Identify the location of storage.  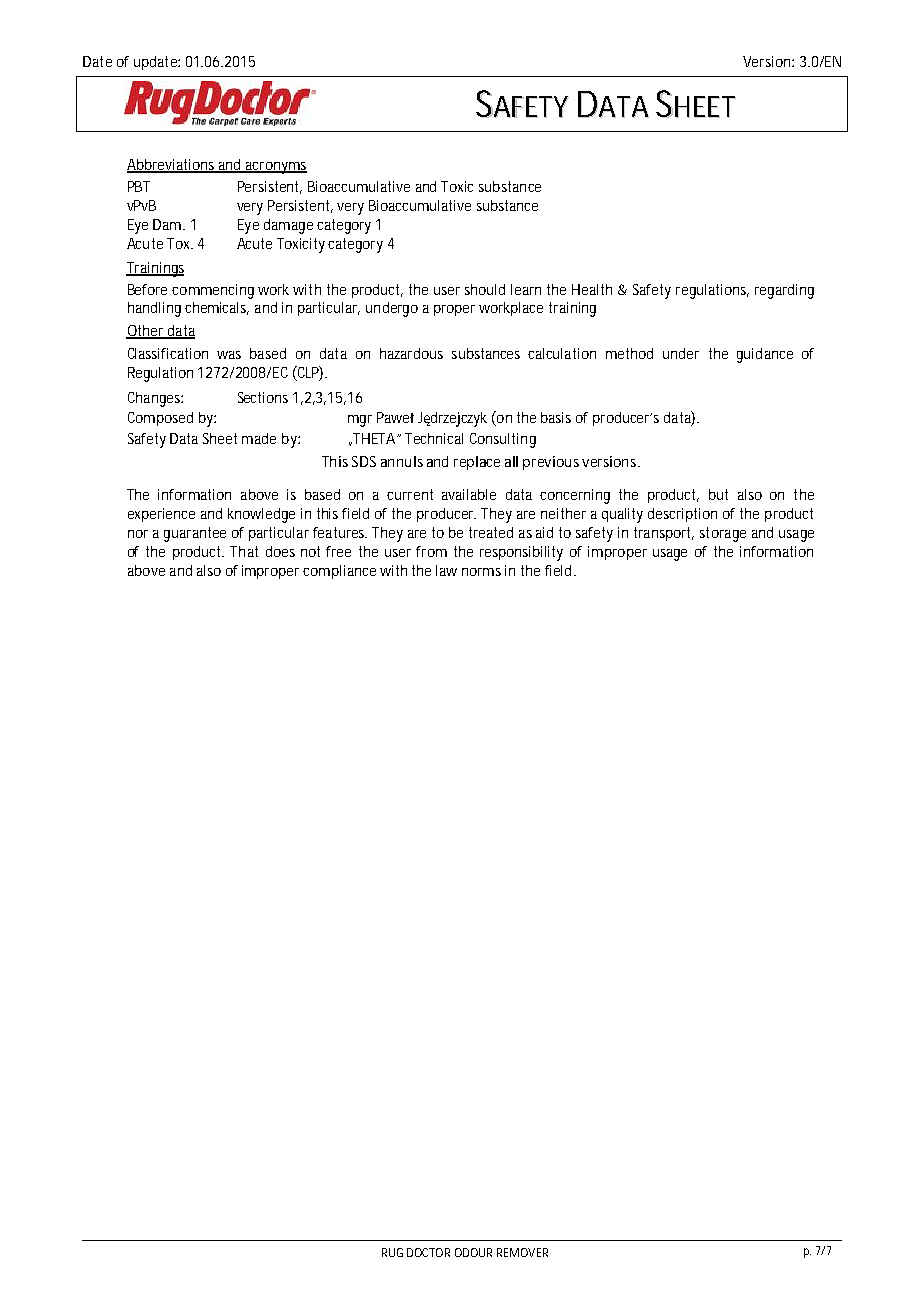
(723, 534).
